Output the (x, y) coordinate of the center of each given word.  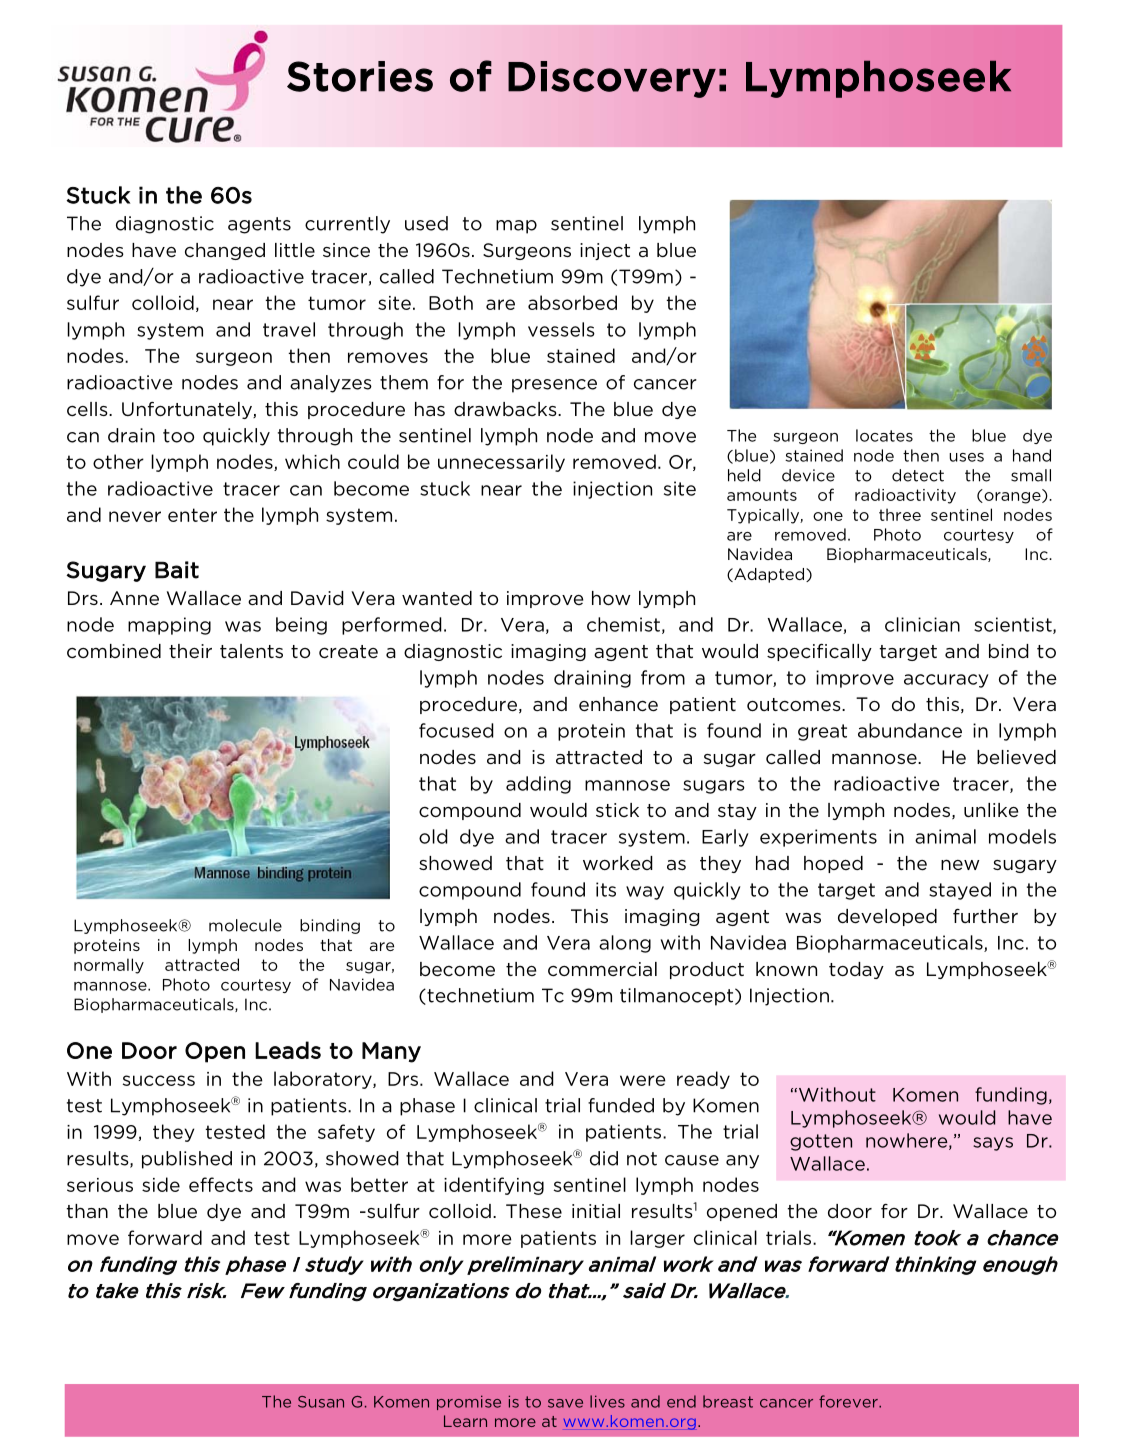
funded (621, 1105)
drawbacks (506, 409)
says (993, 1144)
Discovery (612, 79)
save (565, 1403)
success (159, 1080)
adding (538, 785)
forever (849, 1401)
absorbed (572, 302)
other (118, 461)
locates (884, 435)
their (190, 651)
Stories (360, 76)
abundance (910, 730)
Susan (321, 1402)
